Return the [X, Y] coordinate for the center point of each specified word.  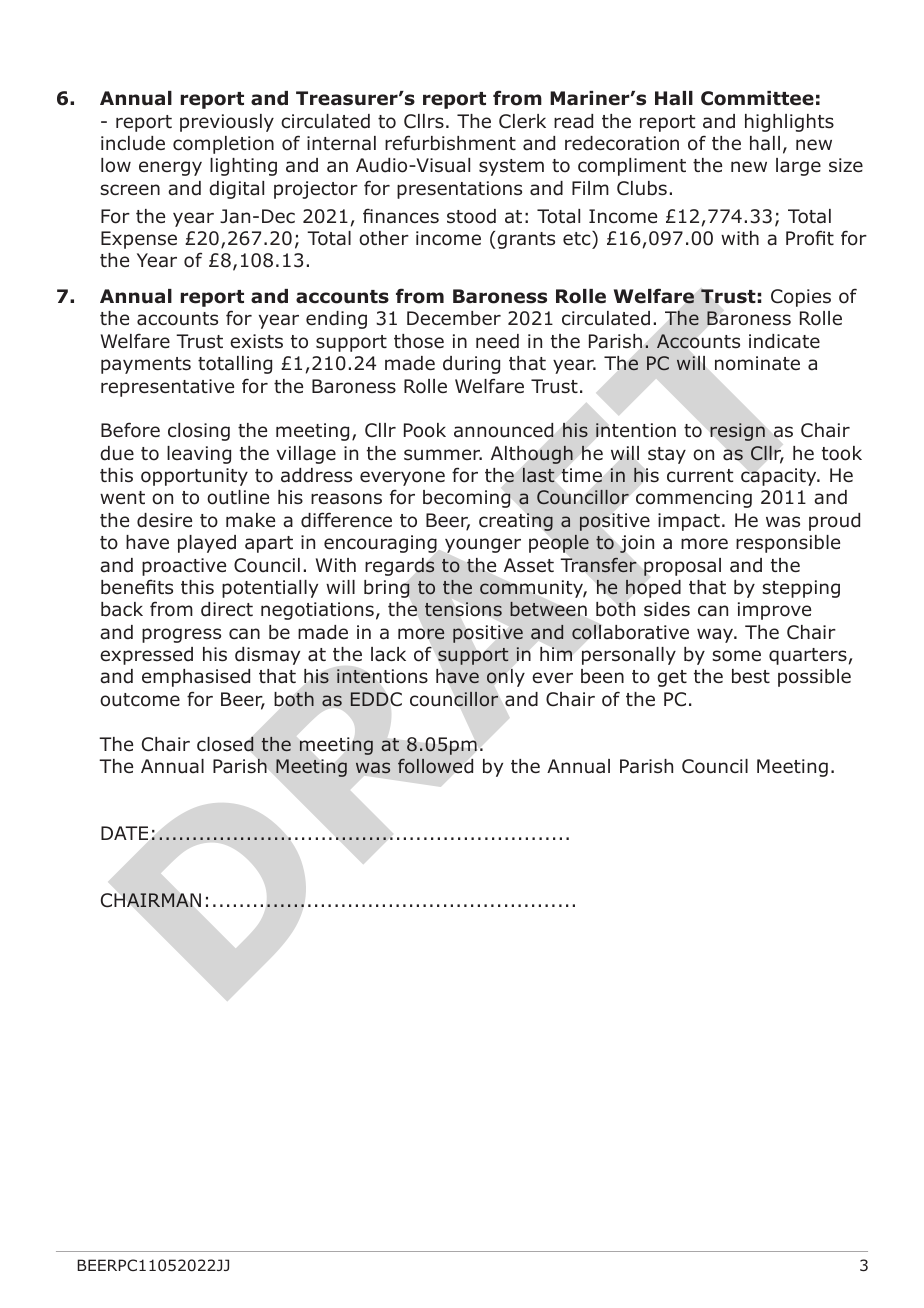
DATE [124, 833]
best [751, 676]
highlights [789, 123]
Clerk [522, 121]
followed [435, 766]
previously [227, 123]
